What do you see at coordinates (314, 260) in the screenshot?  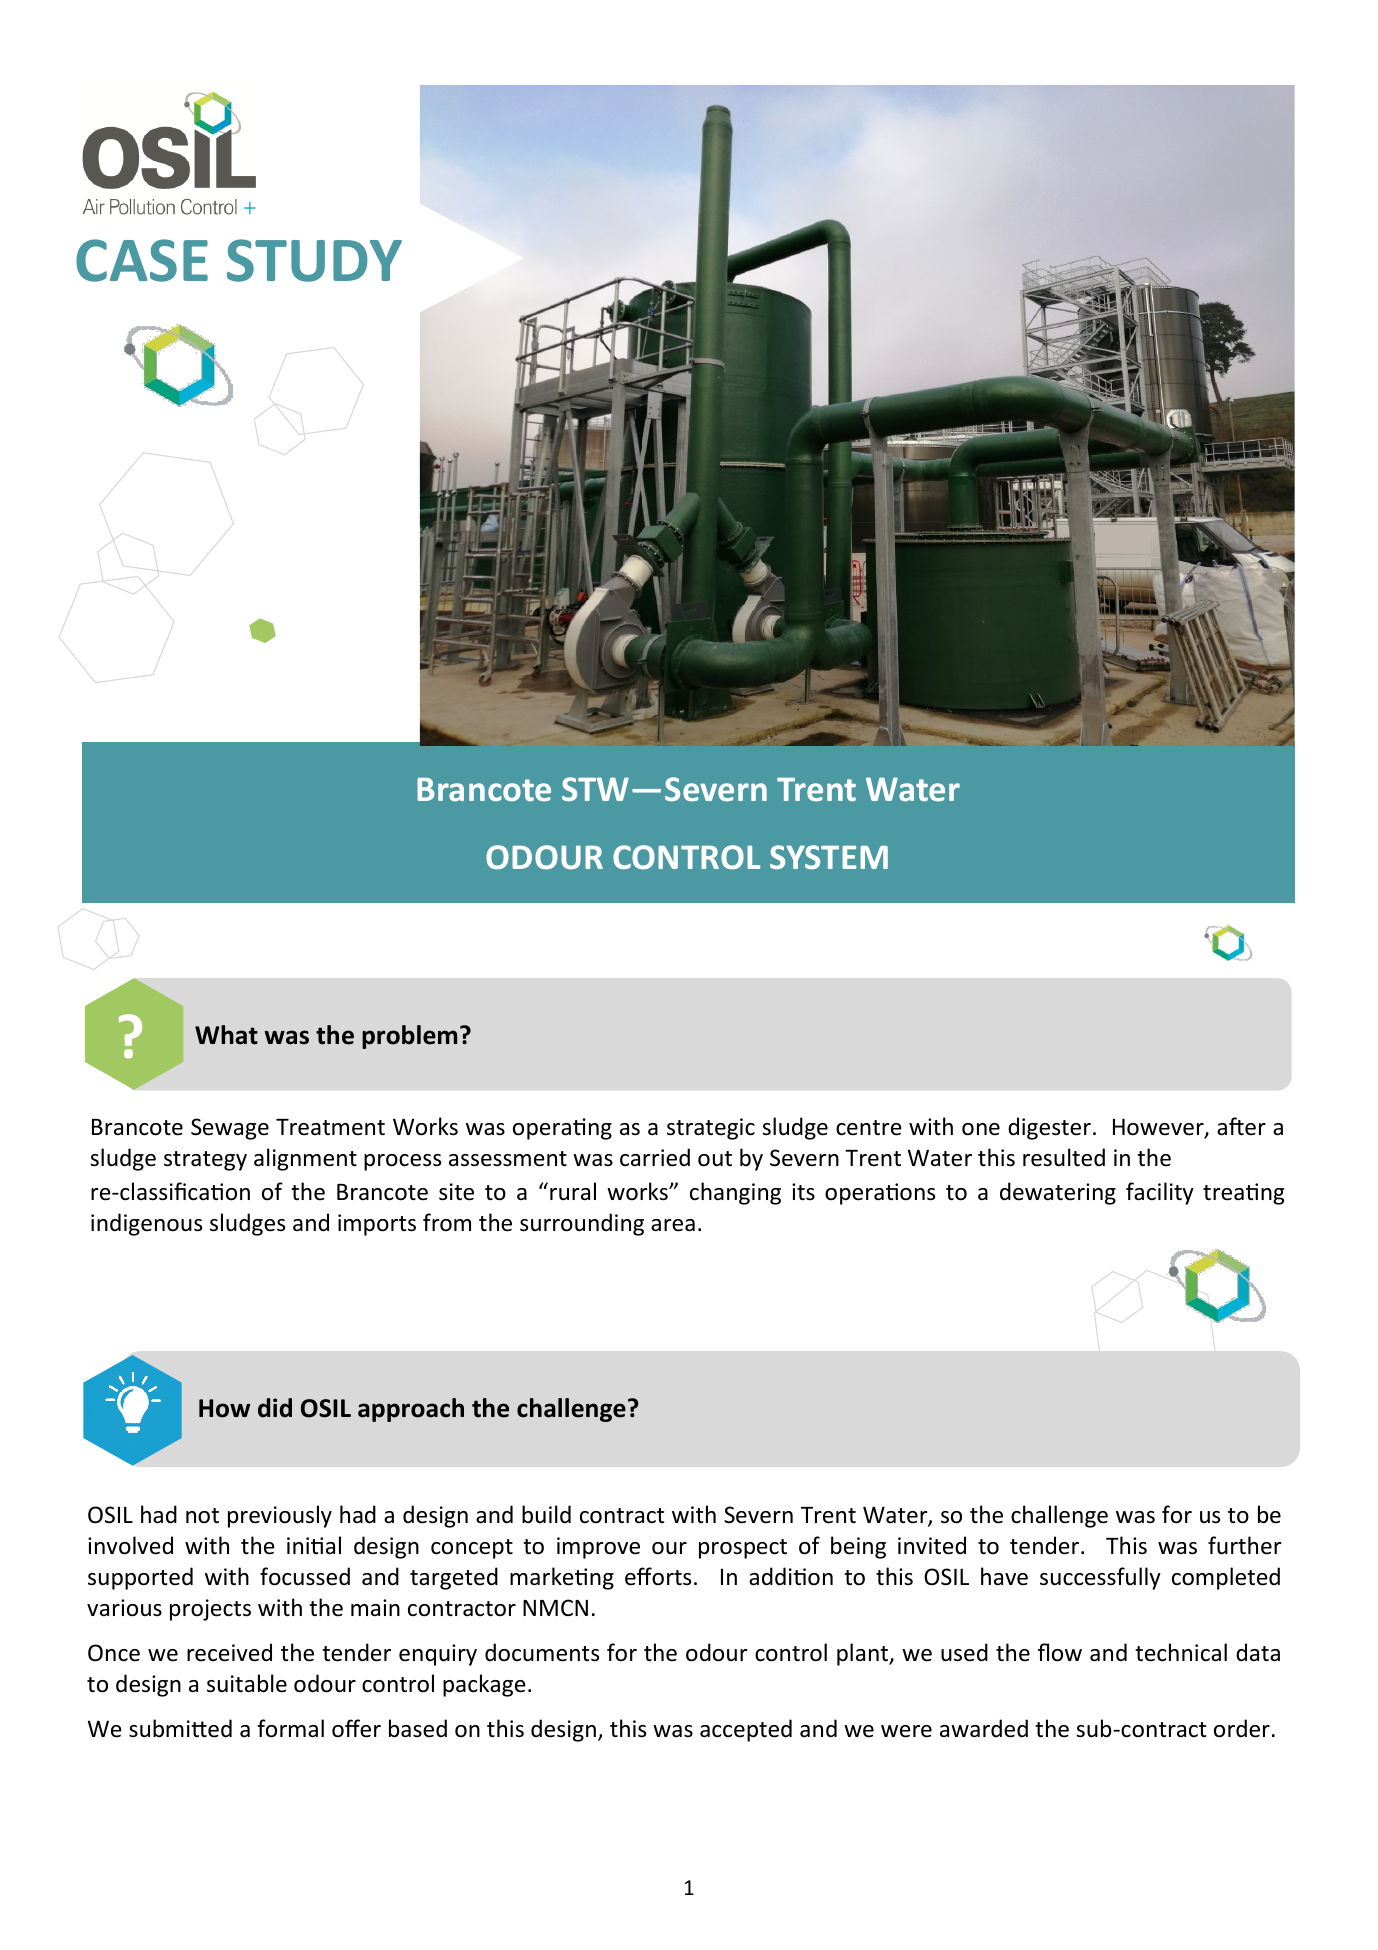 I see `STUDY` at bounding box center [314, 260].
